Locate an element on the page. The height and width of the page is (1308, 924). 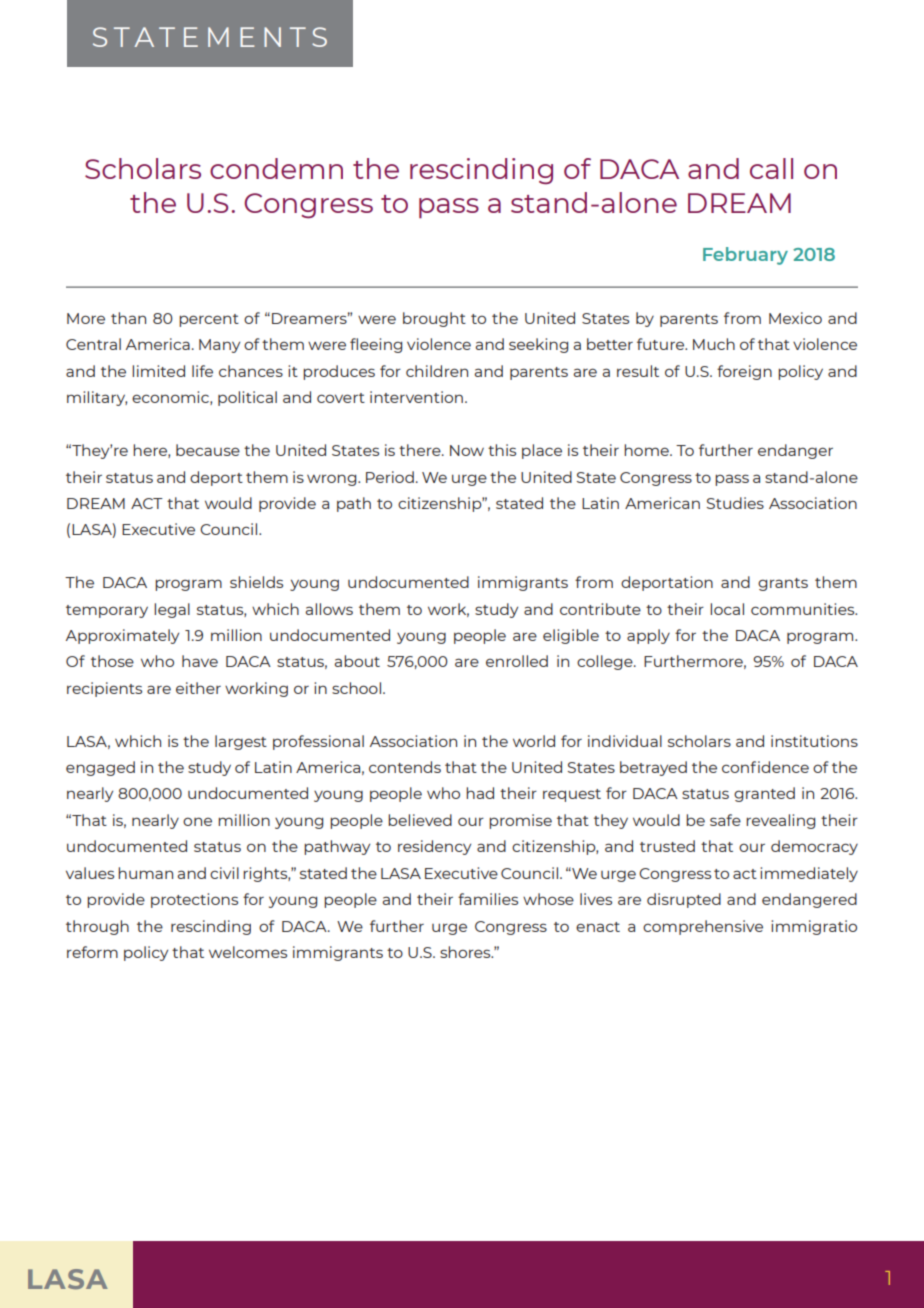
protections is located at coordinates (194, 900).
